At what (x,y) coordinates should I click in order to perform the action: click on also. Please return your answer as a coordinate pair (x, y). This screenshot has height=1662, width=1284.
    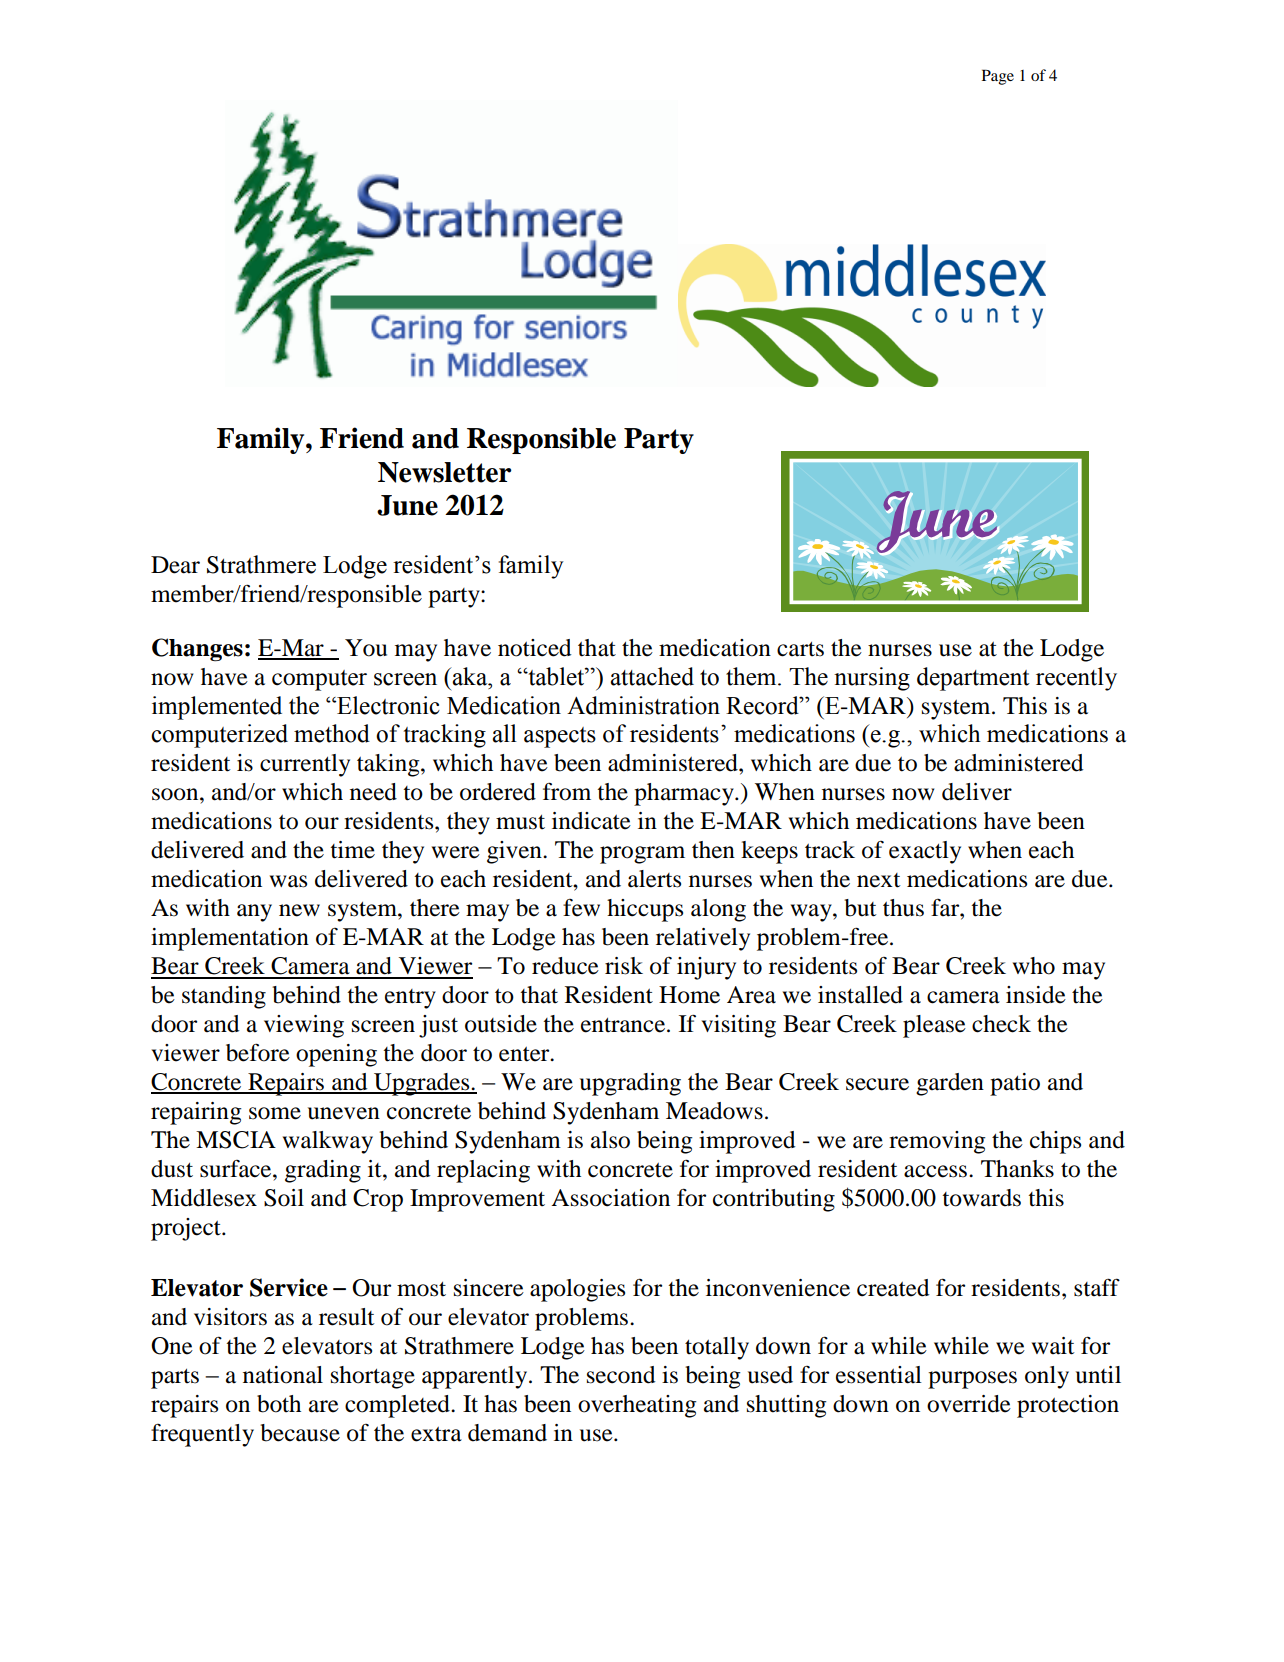
    Looking at the image, I should click on (610, 1140).
